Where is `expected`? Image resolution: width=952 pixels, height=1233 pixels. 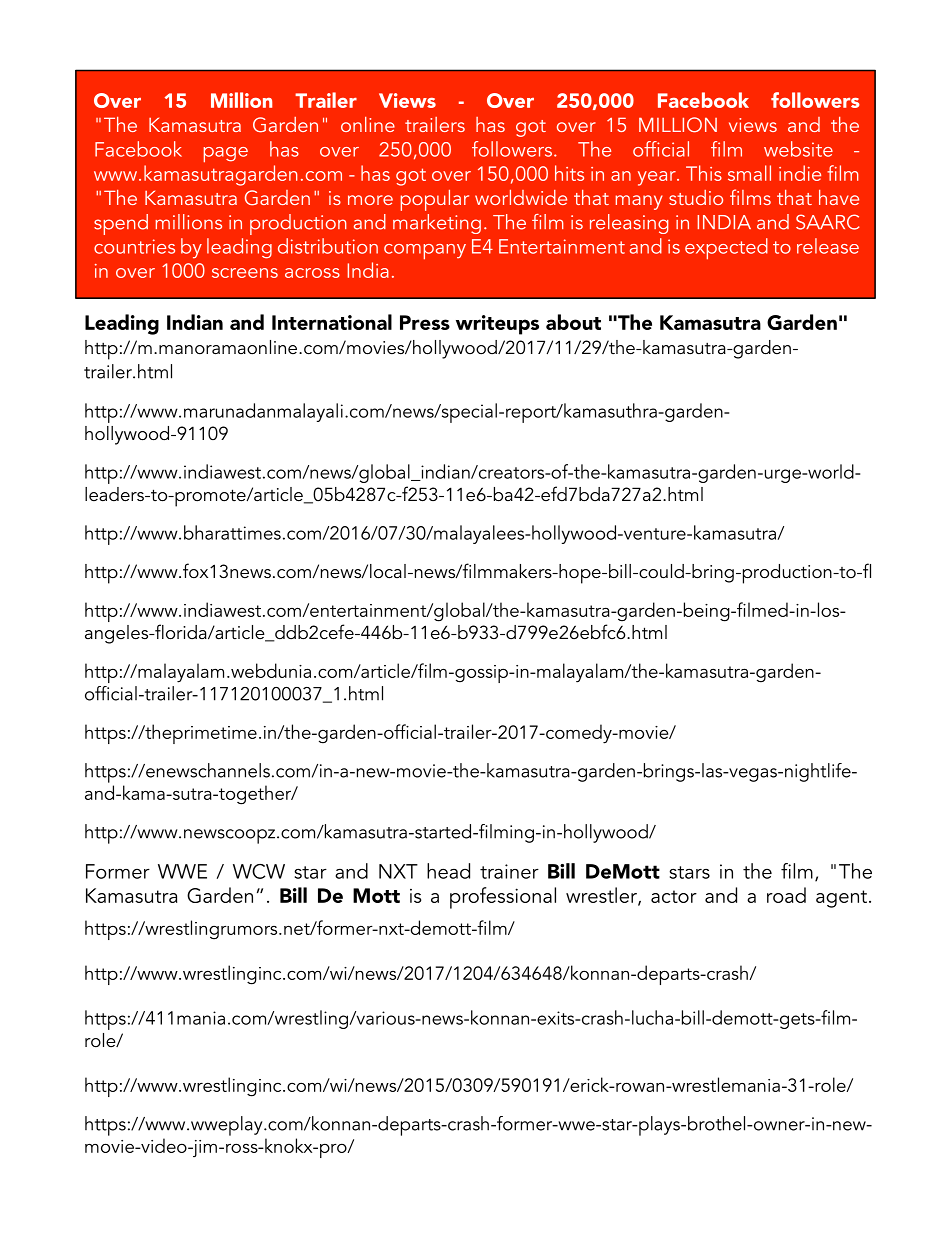
expected is located at coordinates (726, 249).
